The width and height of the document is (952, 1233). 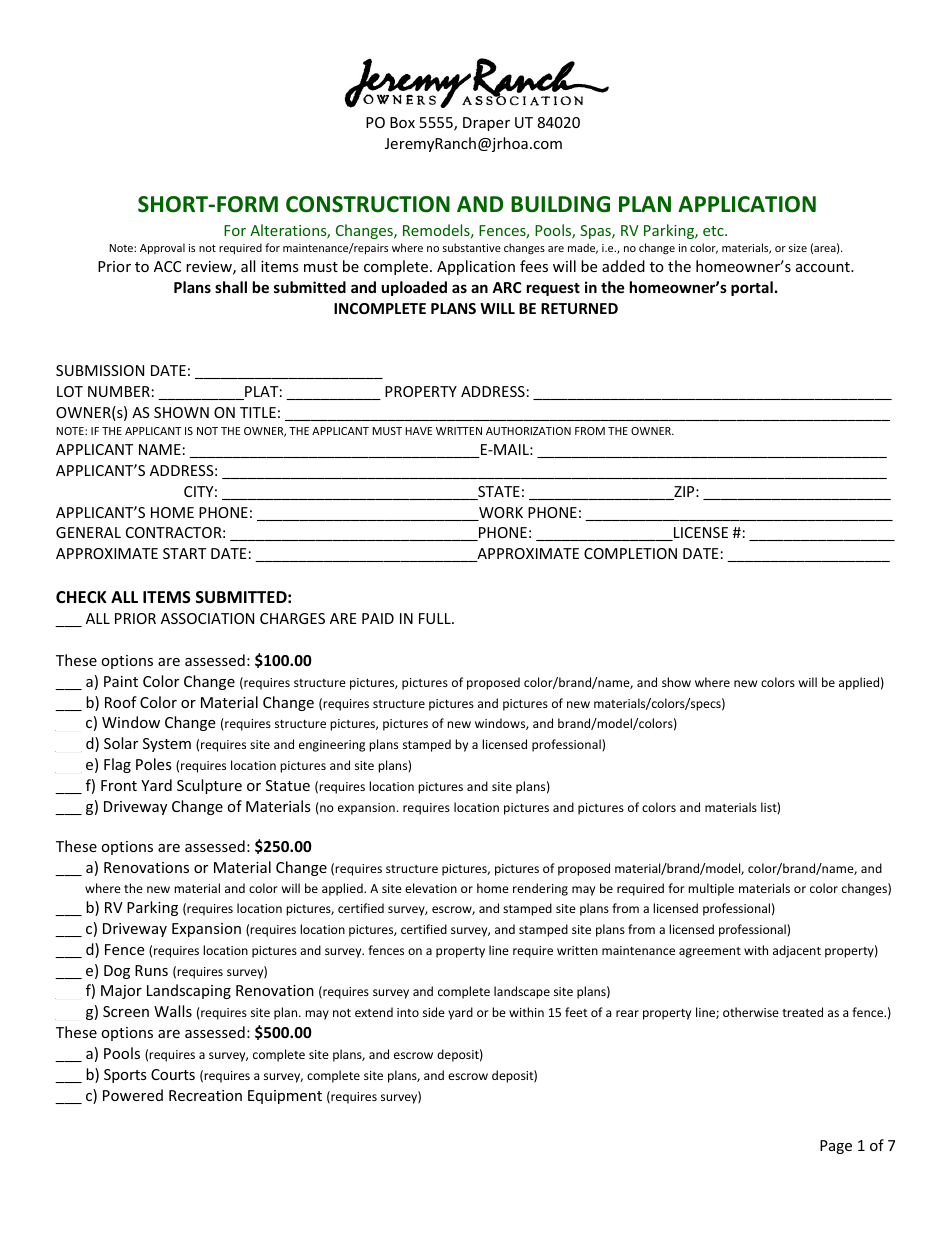 What do you see at coordinates (434, 1012) in the document?
I see `side` at bounding box center [434, 1012].
